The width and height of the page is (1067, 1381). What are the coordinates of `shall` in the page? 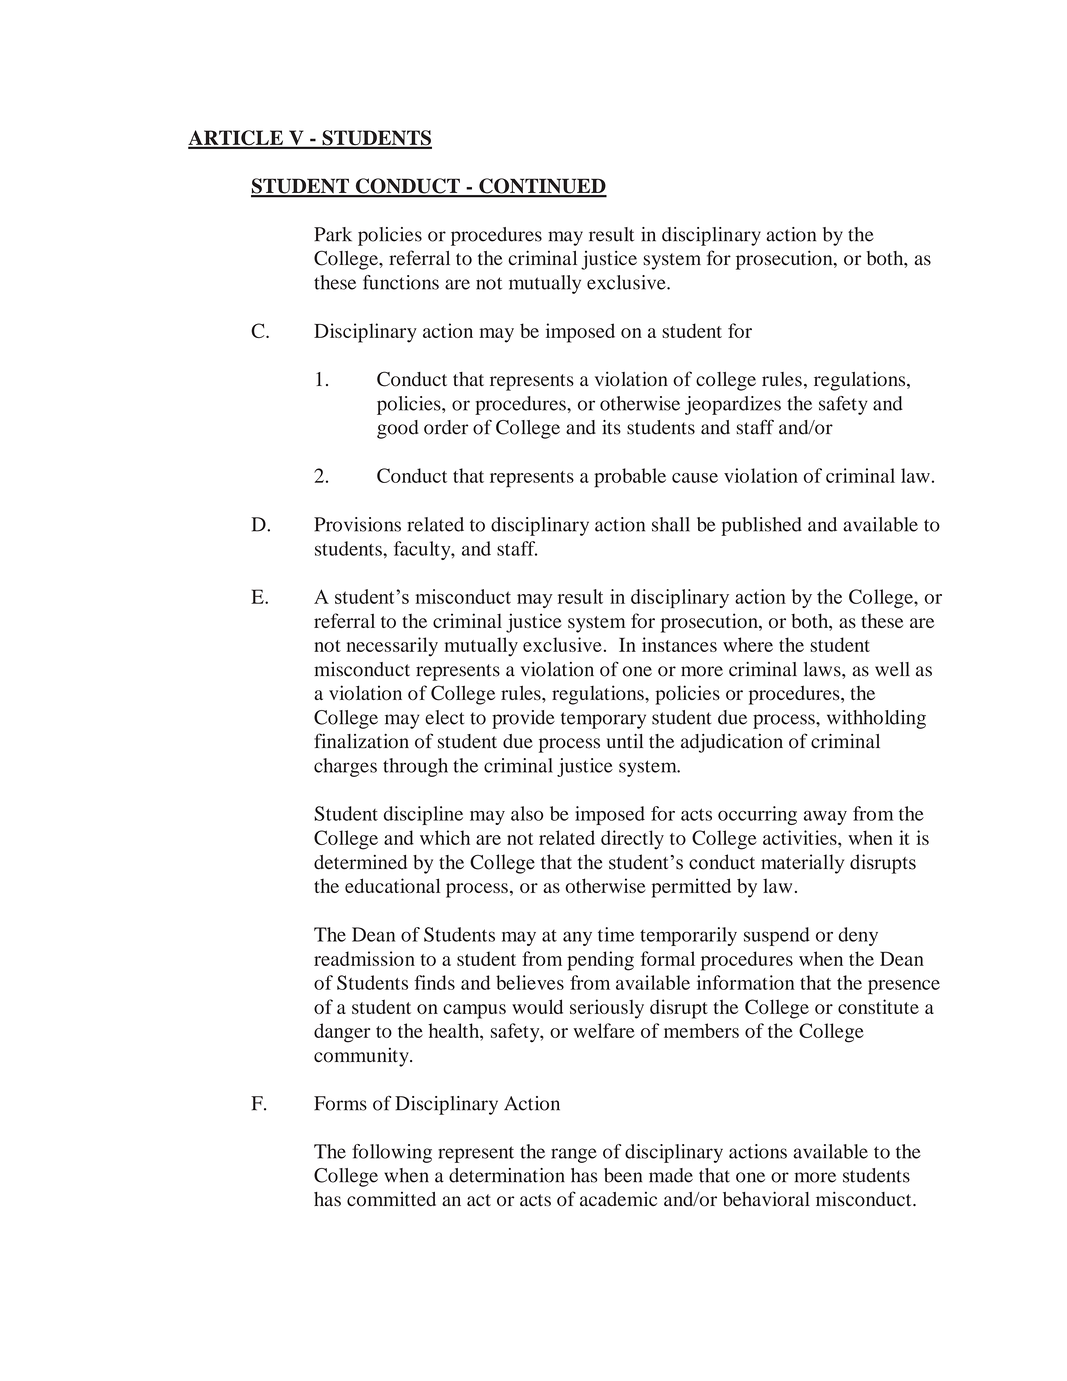 It's located at (671, 524).
